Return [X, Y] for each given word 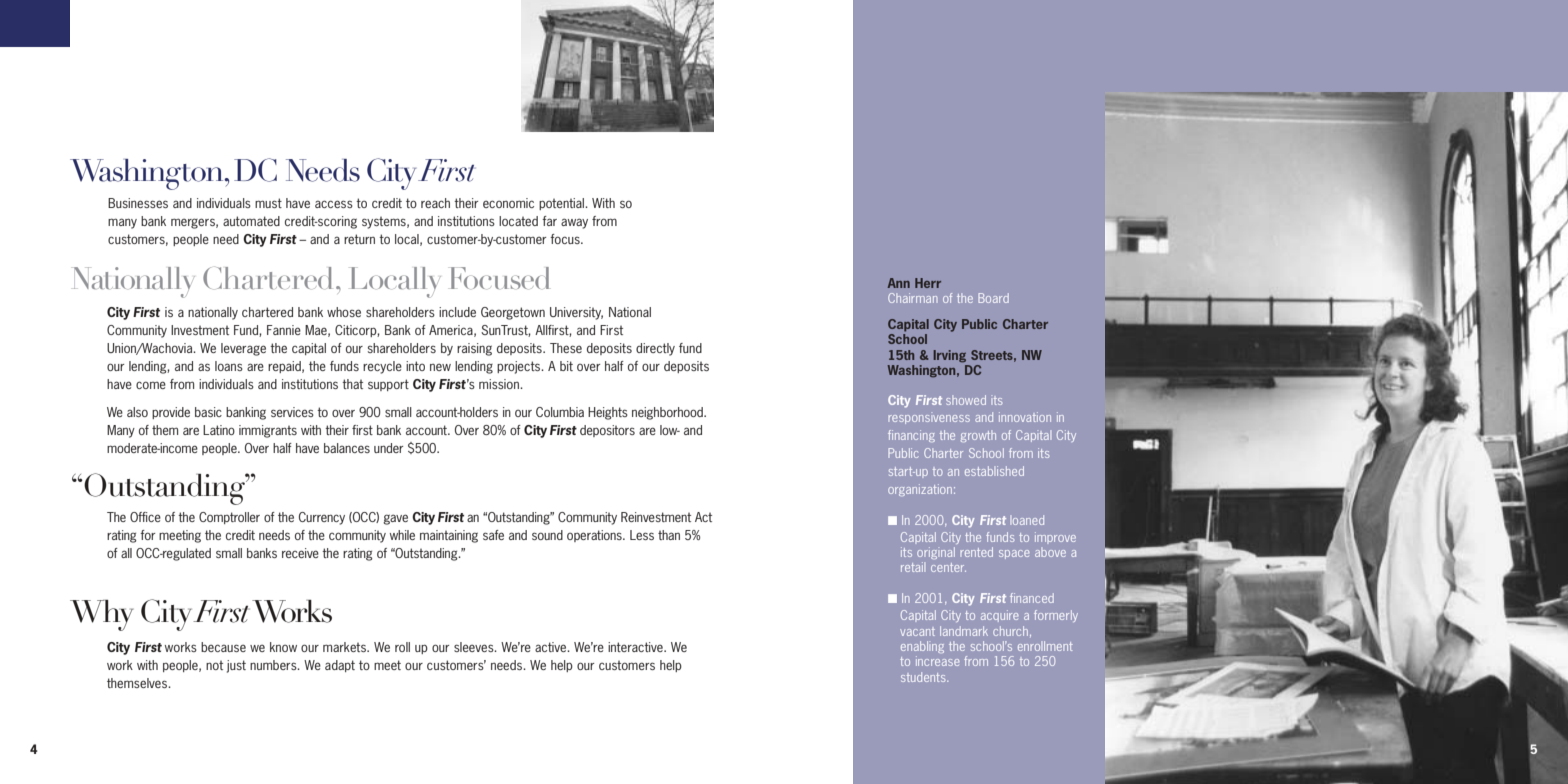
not [214, 665]
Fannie [284, 330]
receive [300, 553]
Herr [928, 283]
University [576, 313]
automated [251, 221]
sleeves [475, 647]
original [936, 553]
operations [595, 536]
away [574, 223]
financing [911, 436]
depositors [607, 431]
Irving [950, 356]
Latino [219, 430]
